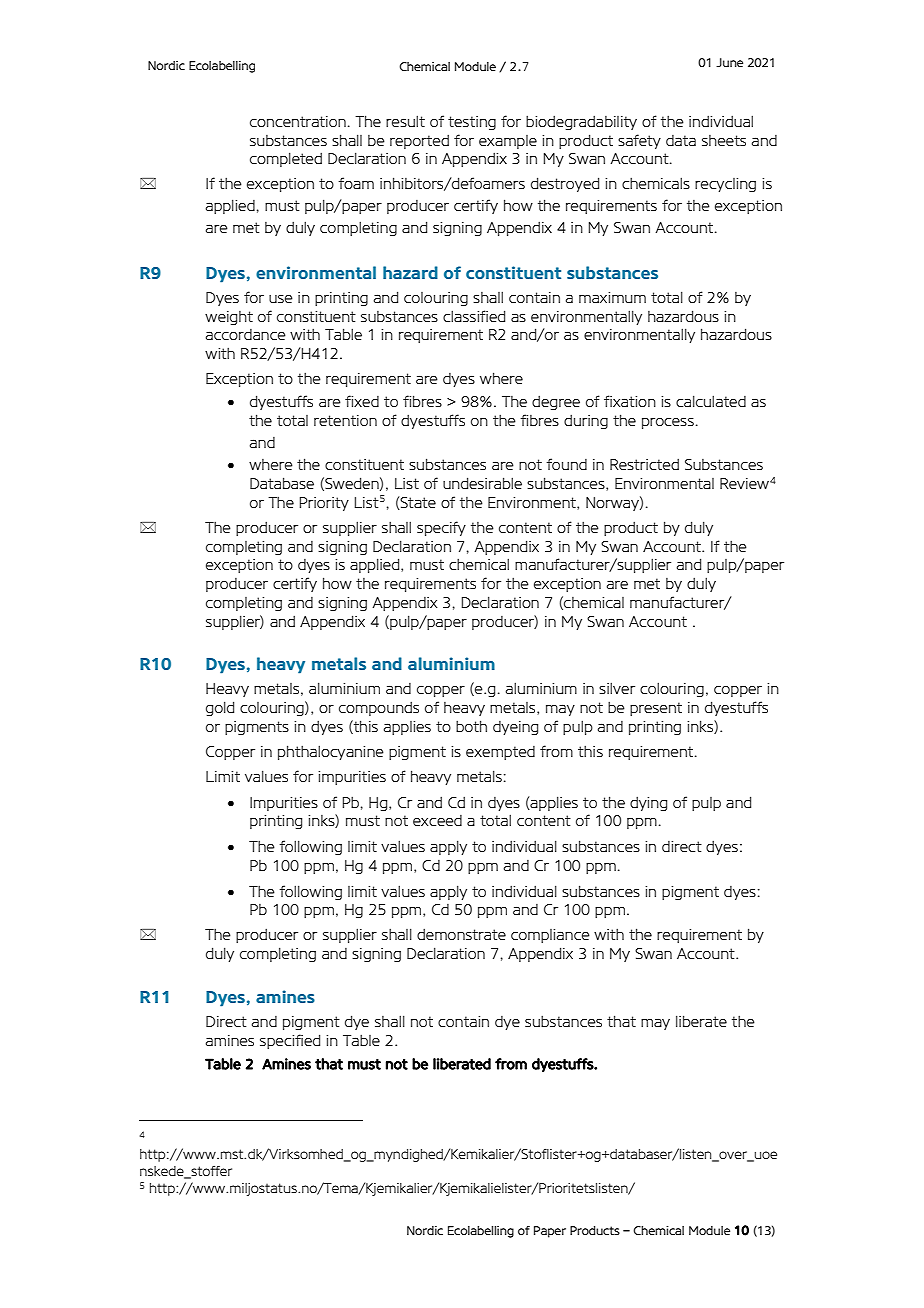 This screenshot has height=1308, width=924. Describe the element at coordinates (324, 504) in the screenshot. I see `Priority` at that location.
